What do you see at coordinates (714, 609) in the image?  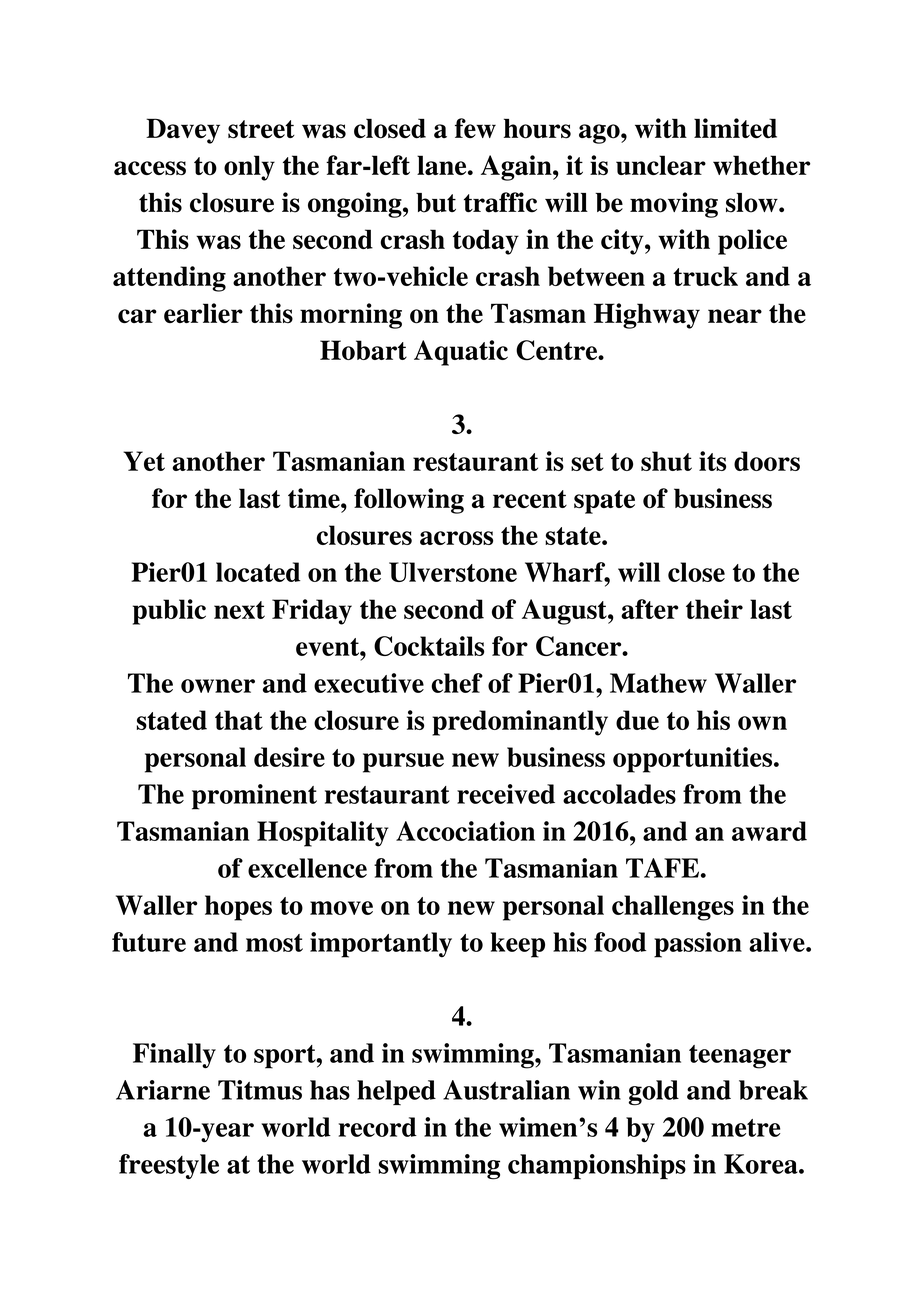 I see `their` at bounding box center [714, 609].
